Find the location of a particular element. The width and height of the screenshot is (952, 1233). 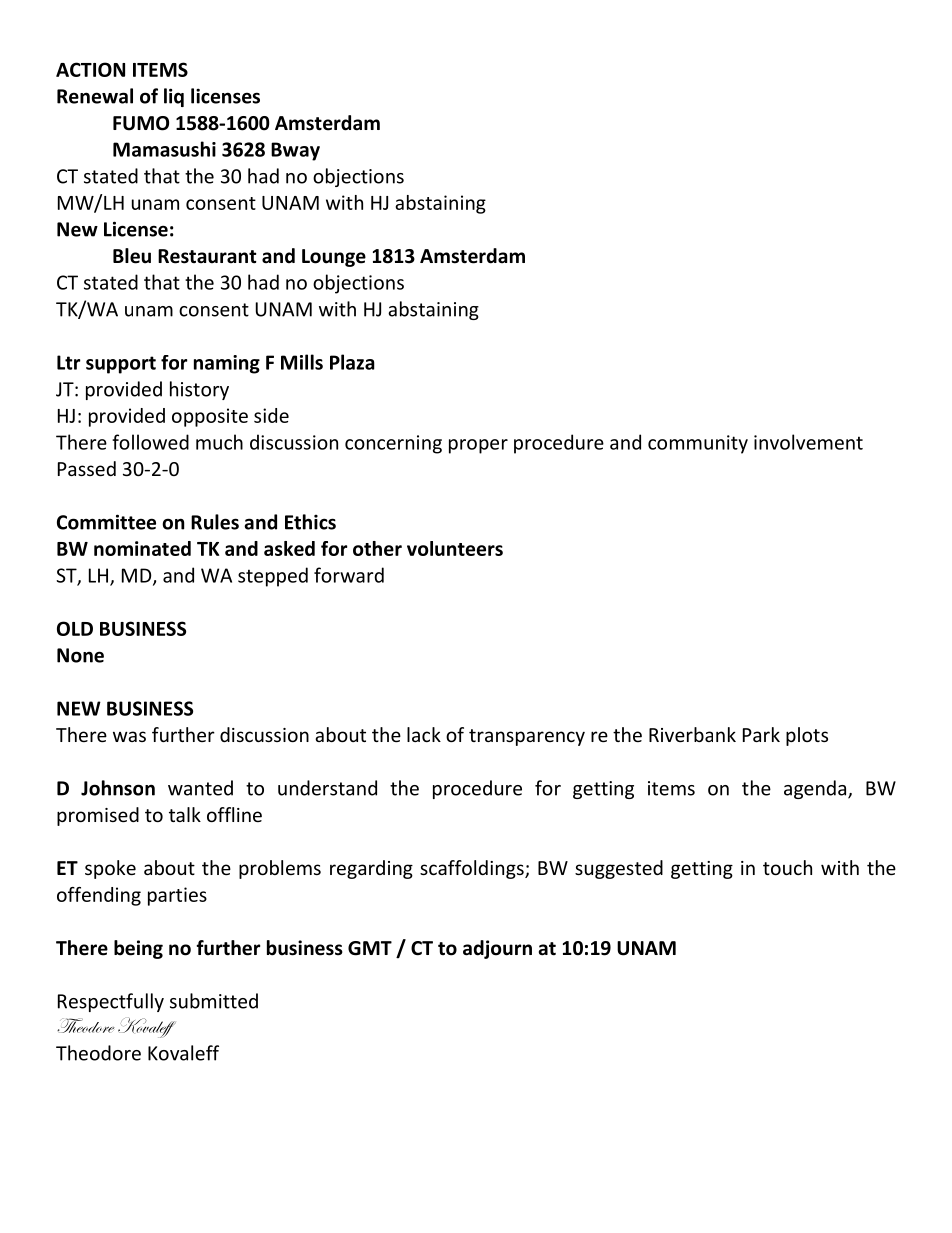

community is located at coordinates (698, 444).
